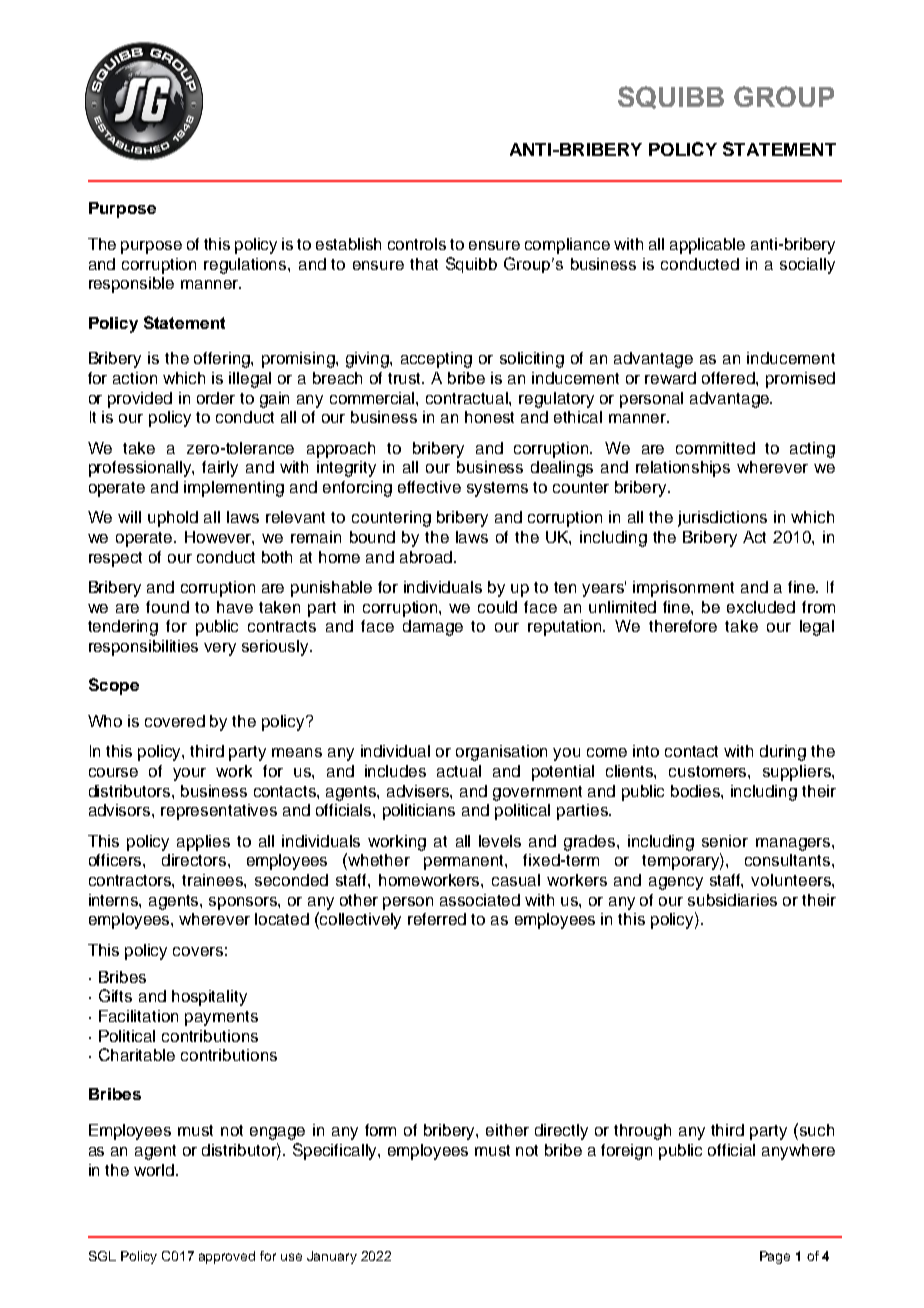 The image size is (924, 1308). I want to click on applicable, so click(707, 246).
